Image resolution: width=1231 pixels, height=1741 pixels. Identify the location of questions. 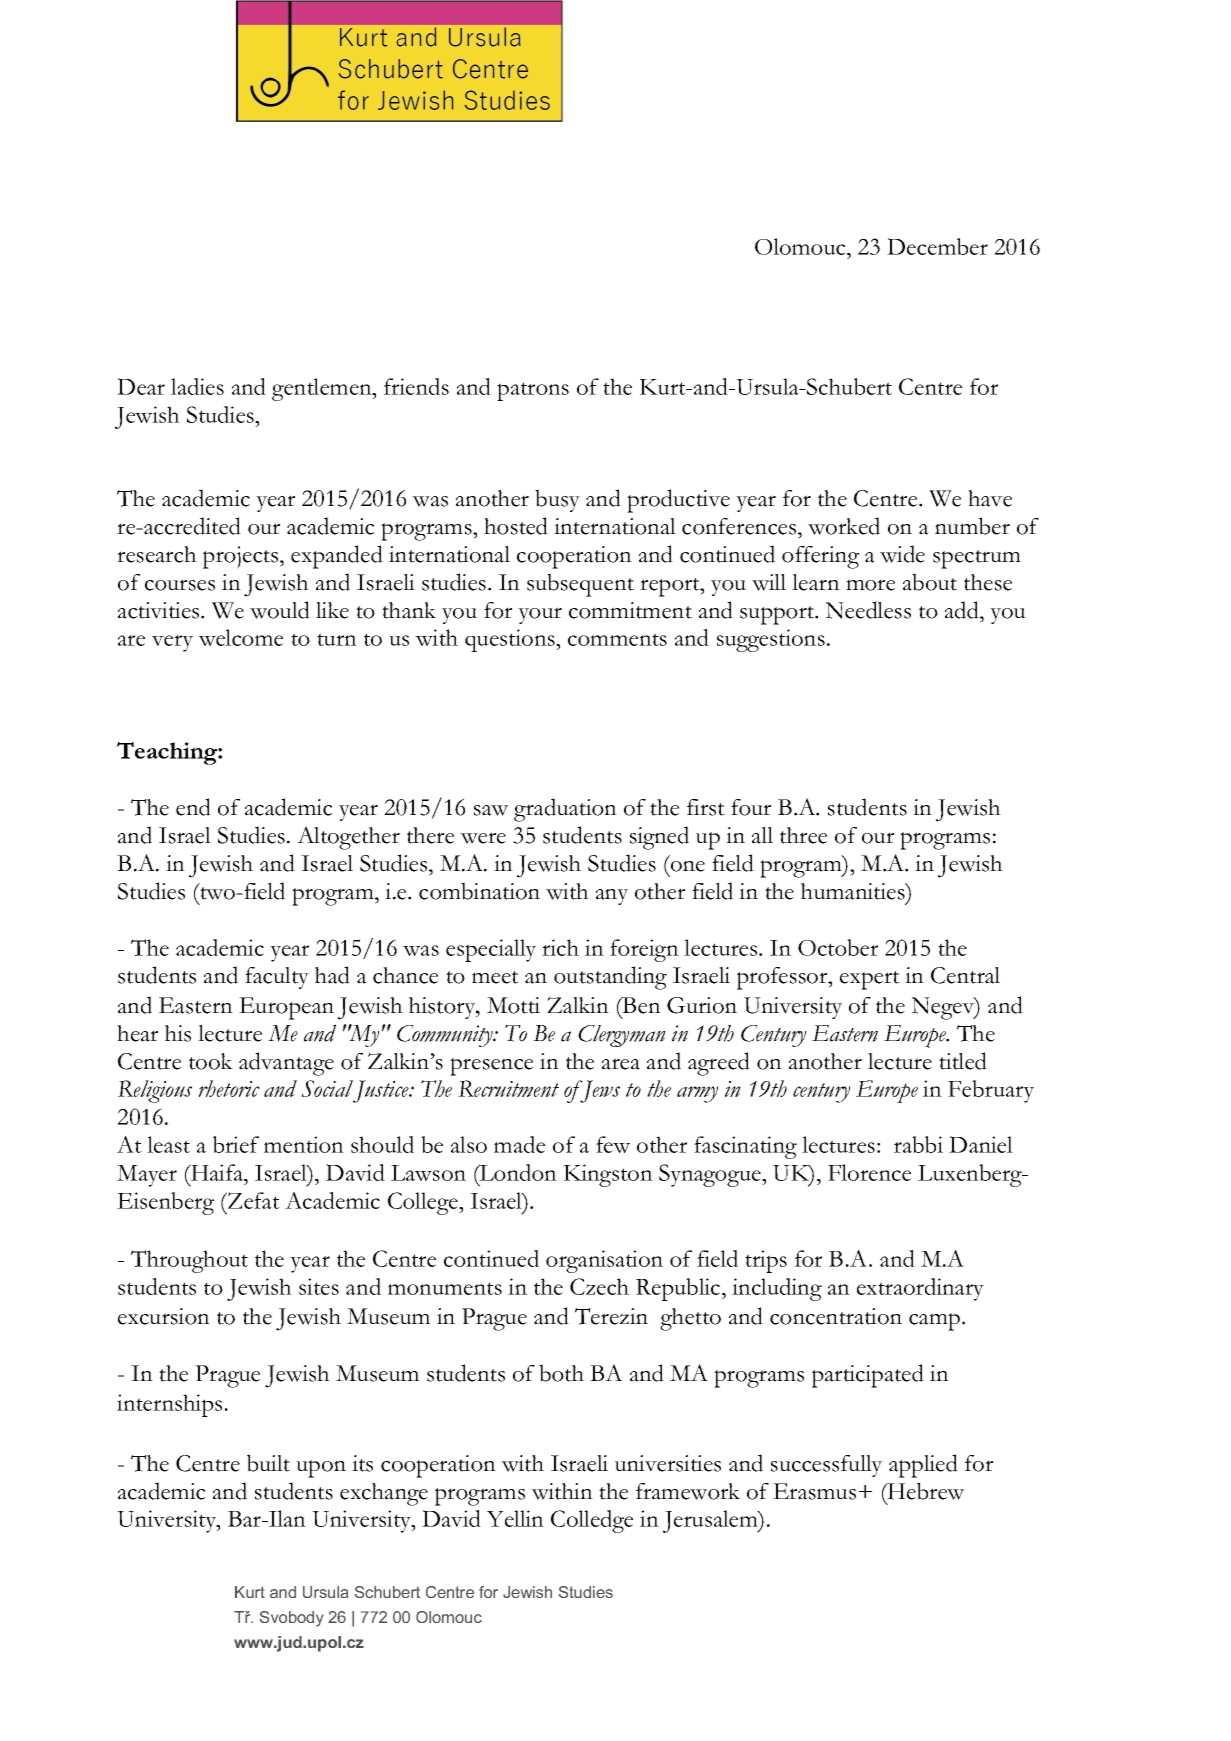
(511, 640).
